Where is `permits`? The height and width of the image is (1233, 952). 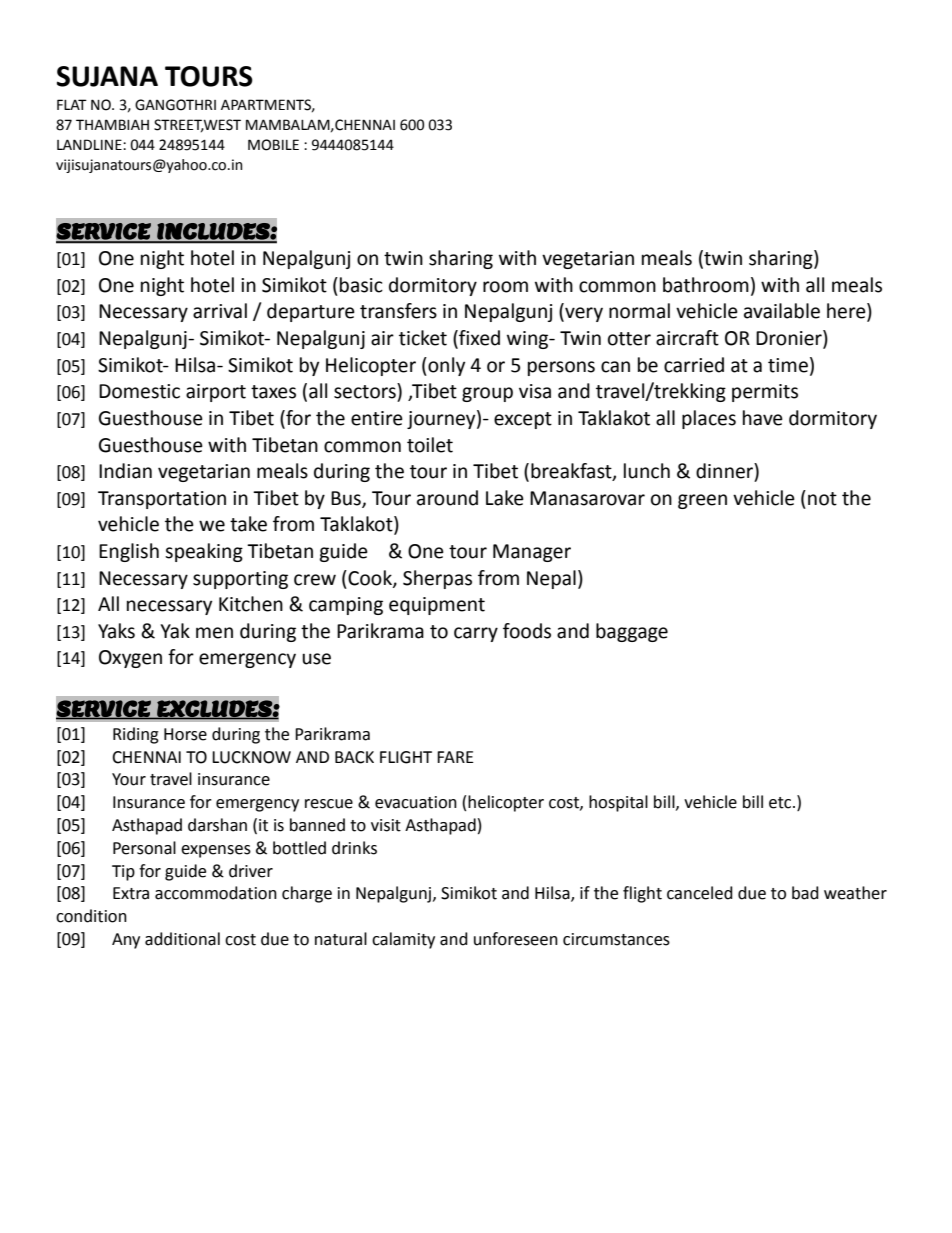 permits is located at coordinates (765, 393).
